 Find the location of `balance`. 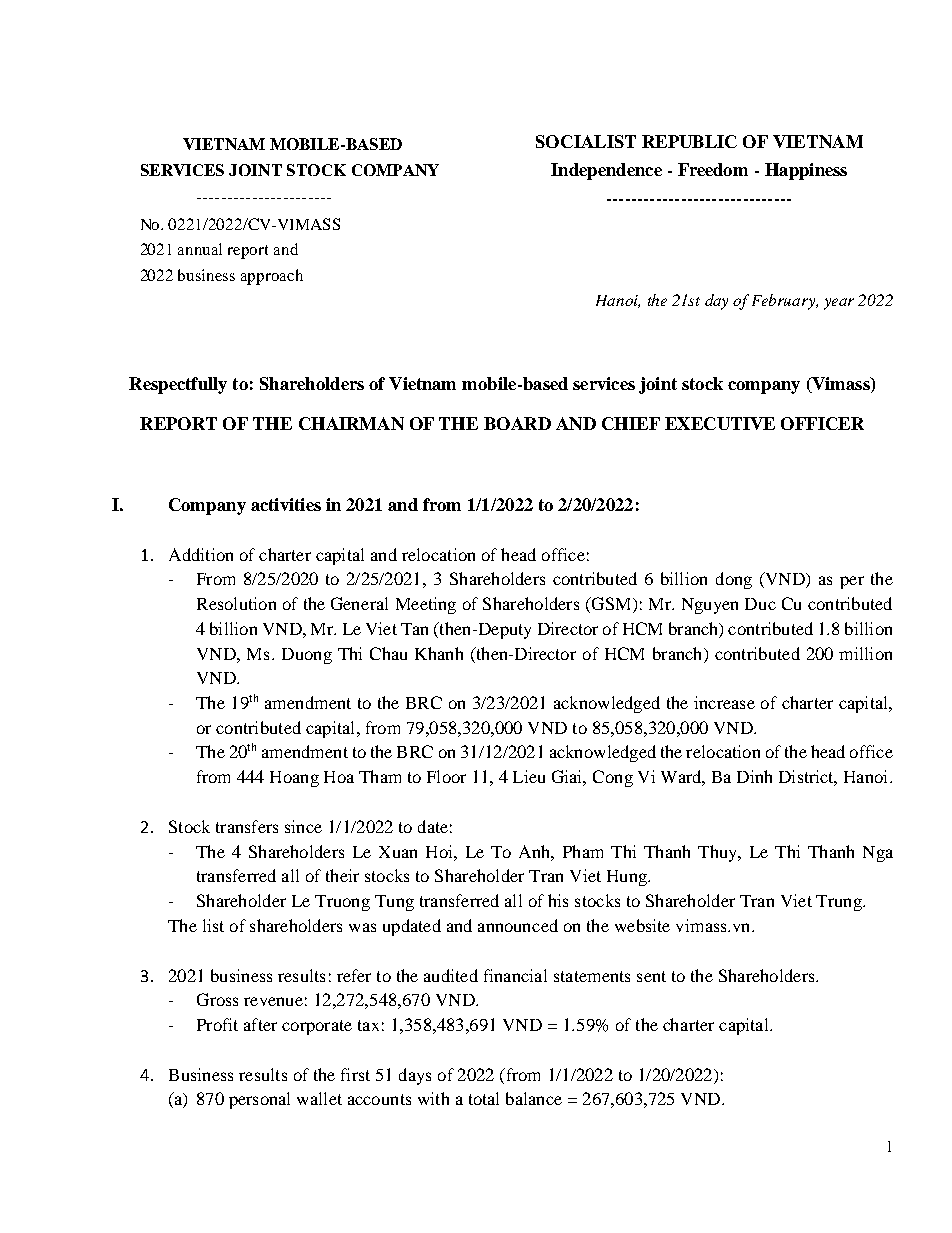

balance is located at coordinates (534, 1098).
